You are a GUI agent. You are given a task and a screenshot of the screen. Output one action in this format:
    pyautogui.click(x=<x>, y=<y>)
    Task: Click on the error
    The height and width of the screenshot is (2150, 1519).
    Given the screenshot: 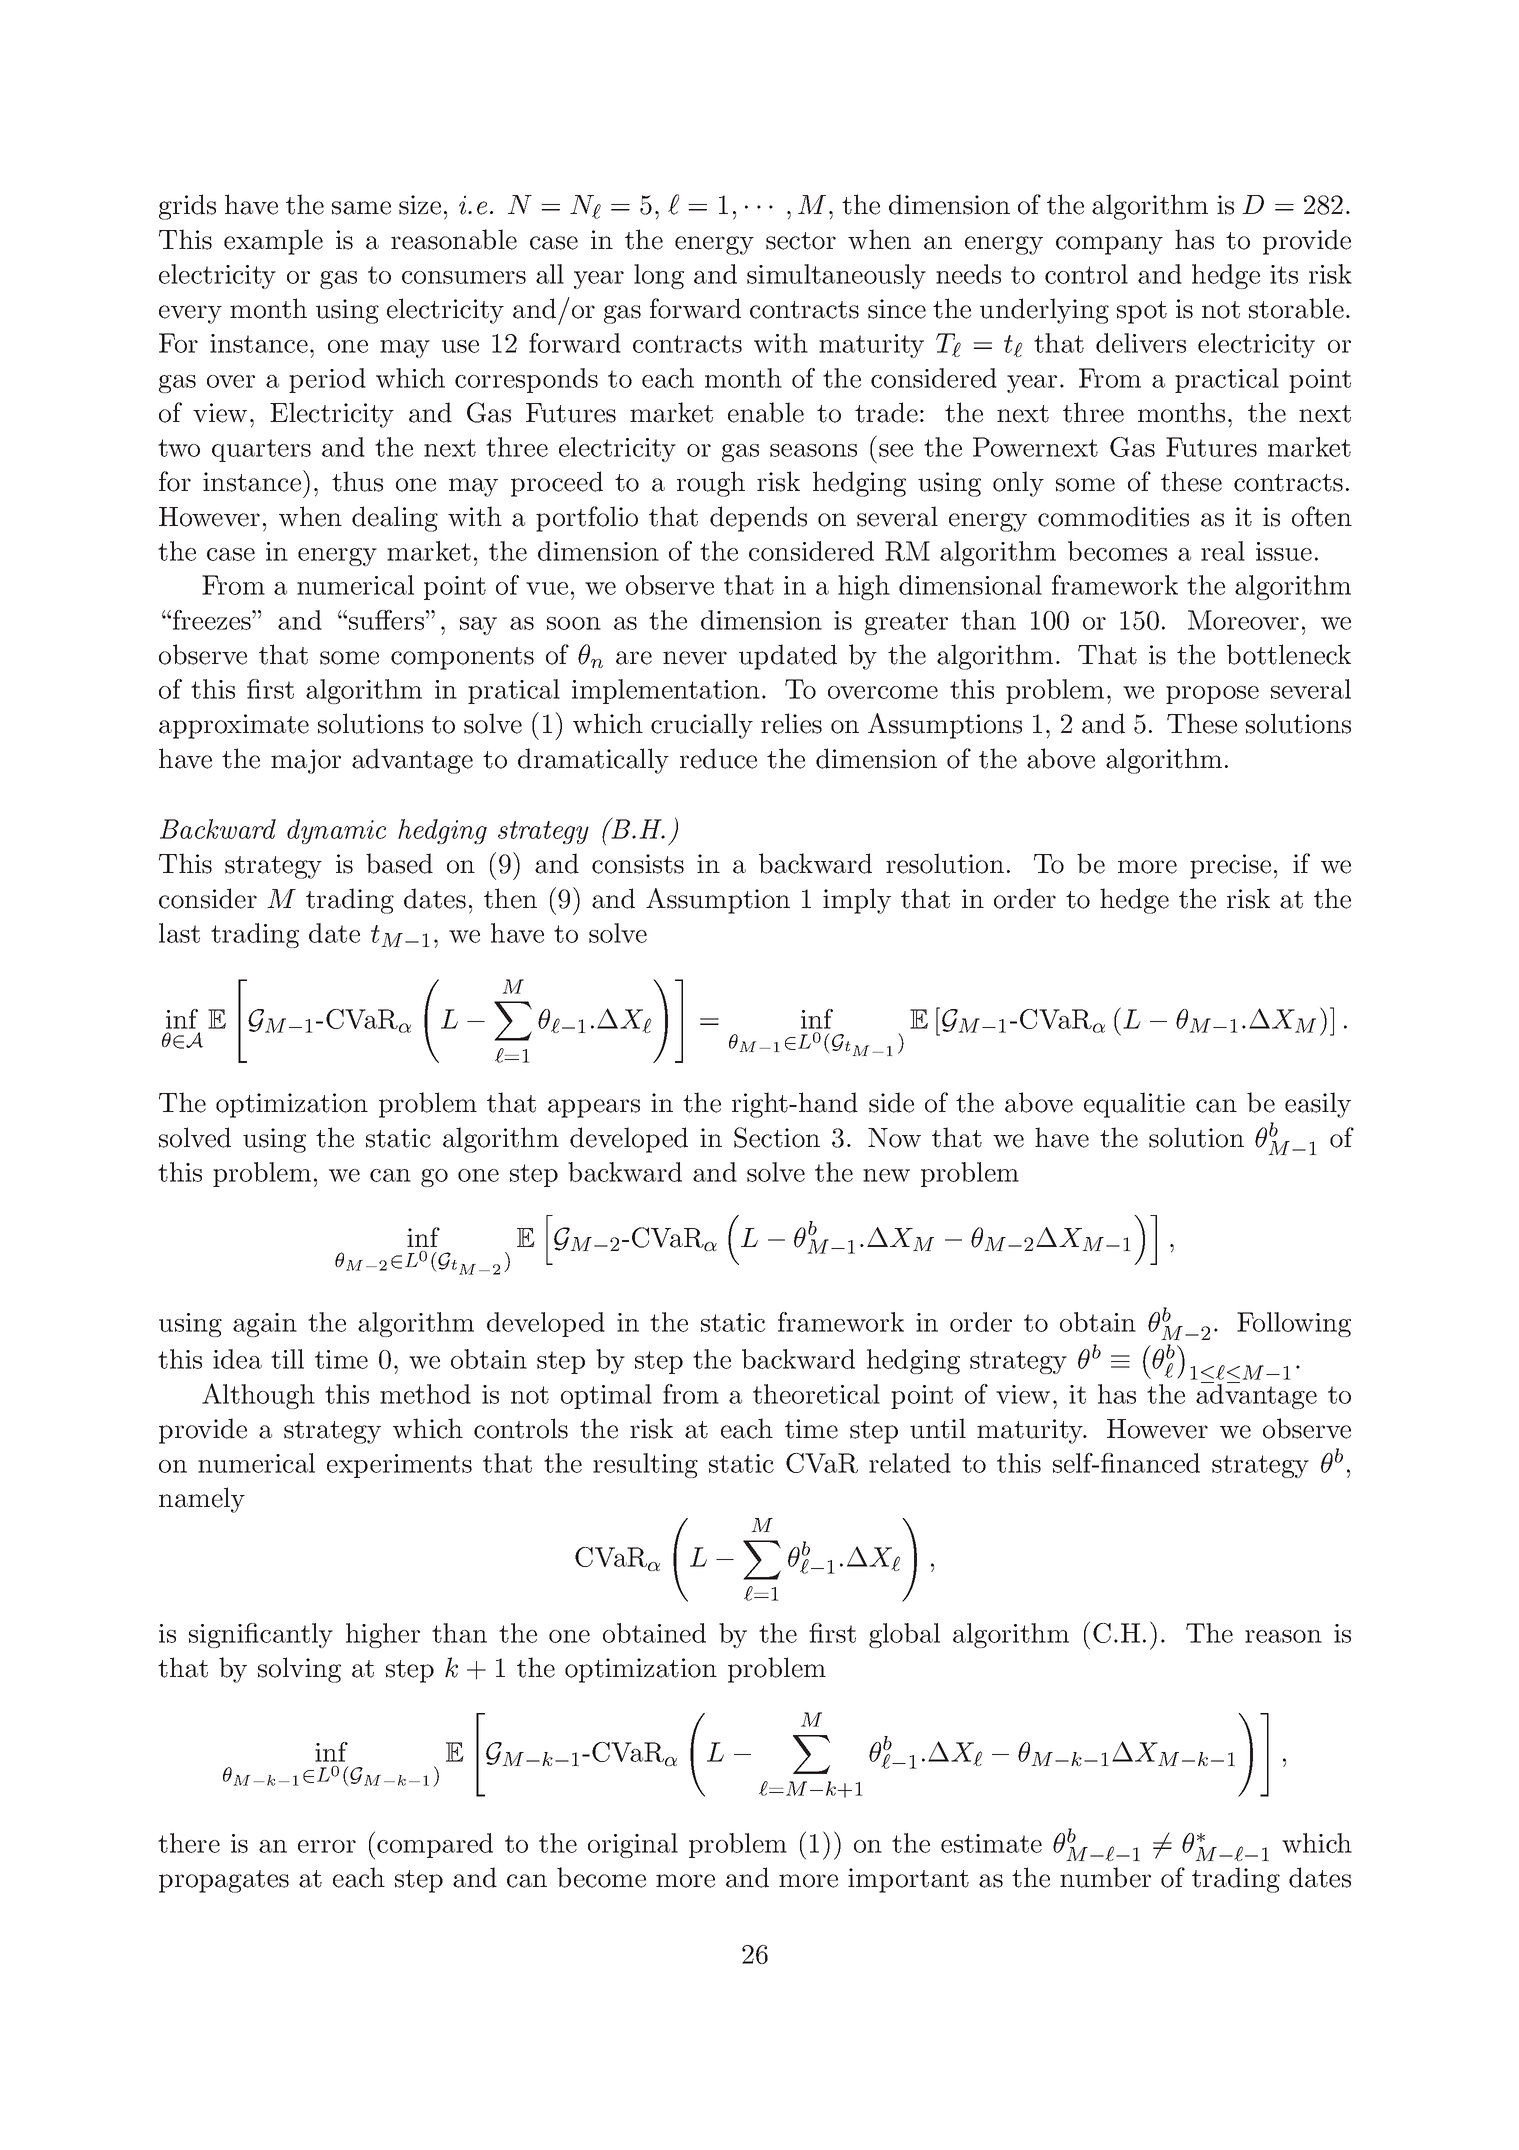 What is the action you would take?
    pyautogui.click(x=327, y=1846)
